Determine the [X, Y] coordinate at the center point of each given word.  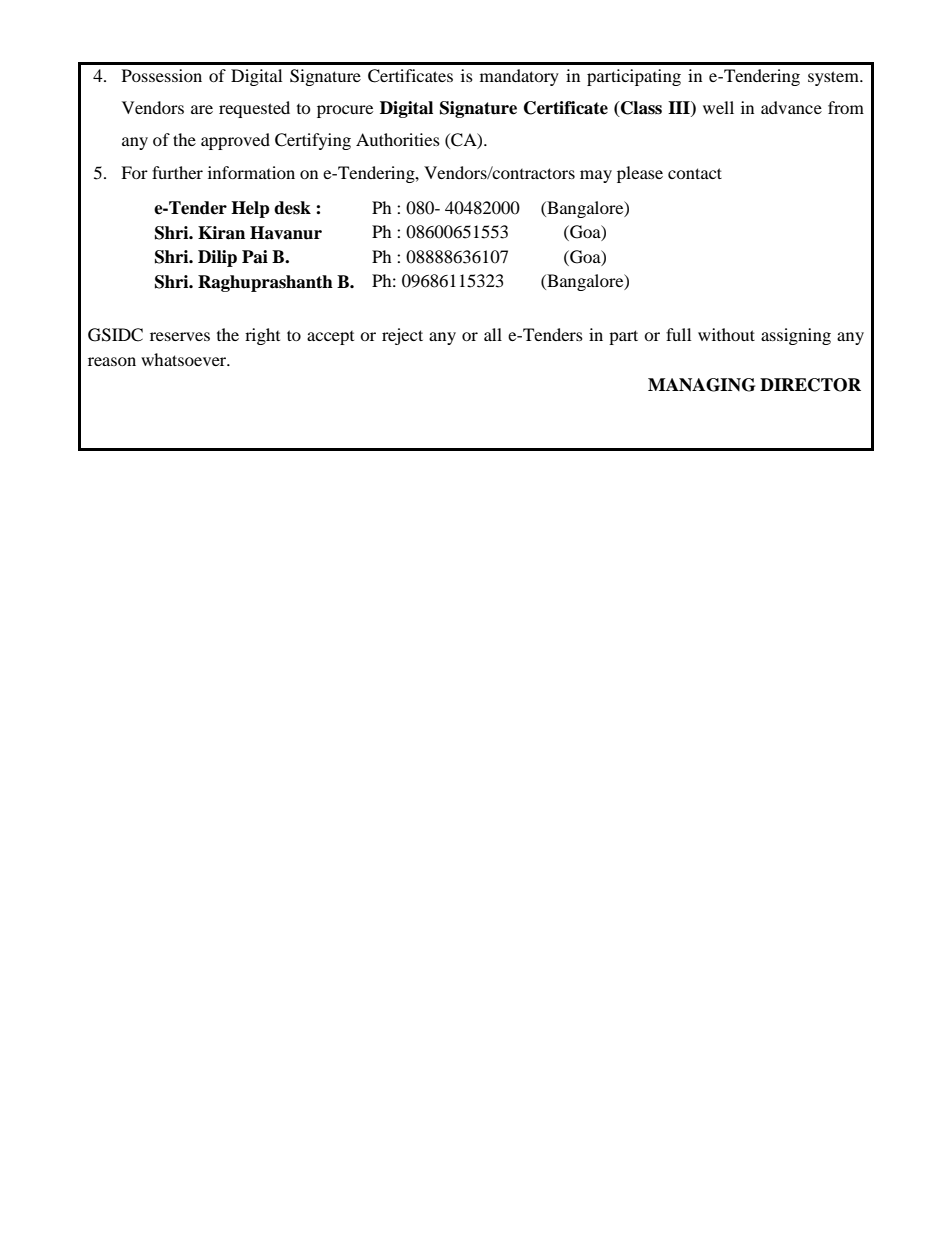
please [640, 174]
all [493, 334]
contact [695, 173]
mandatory [519, 77]
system [834, 78]
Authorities [398, 139]
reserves [180, 336]
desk [292, 208]
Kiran [221, 233]
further [177, 172]
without [726, 334]
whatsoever [185, 359]
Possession [162, 75]
